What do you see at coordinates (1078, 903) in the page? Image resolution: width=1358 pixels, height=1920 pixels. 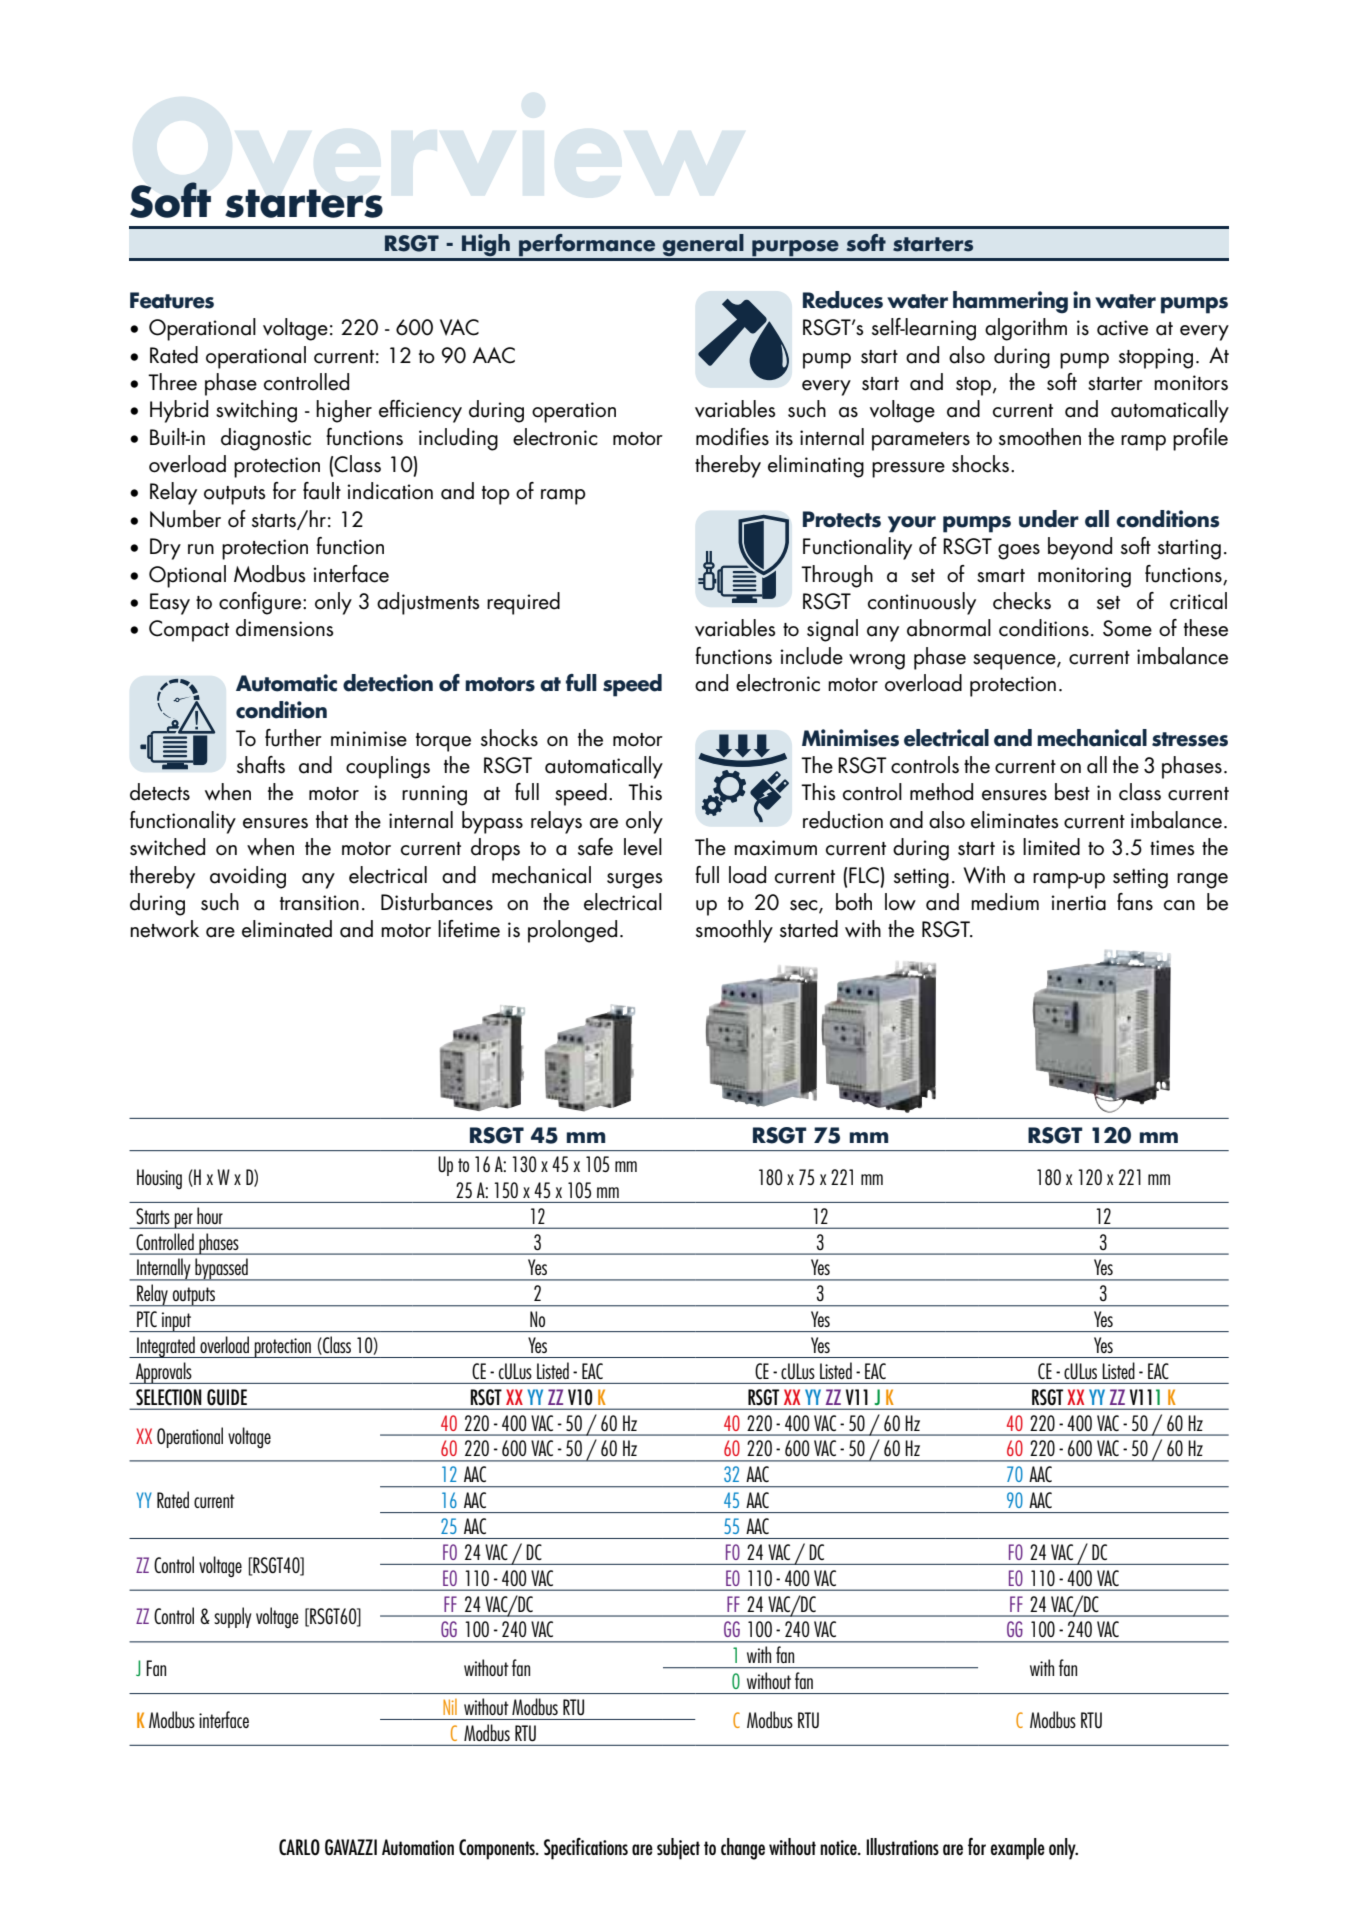 I see `inertia` at bounding box center [1078, 903].
